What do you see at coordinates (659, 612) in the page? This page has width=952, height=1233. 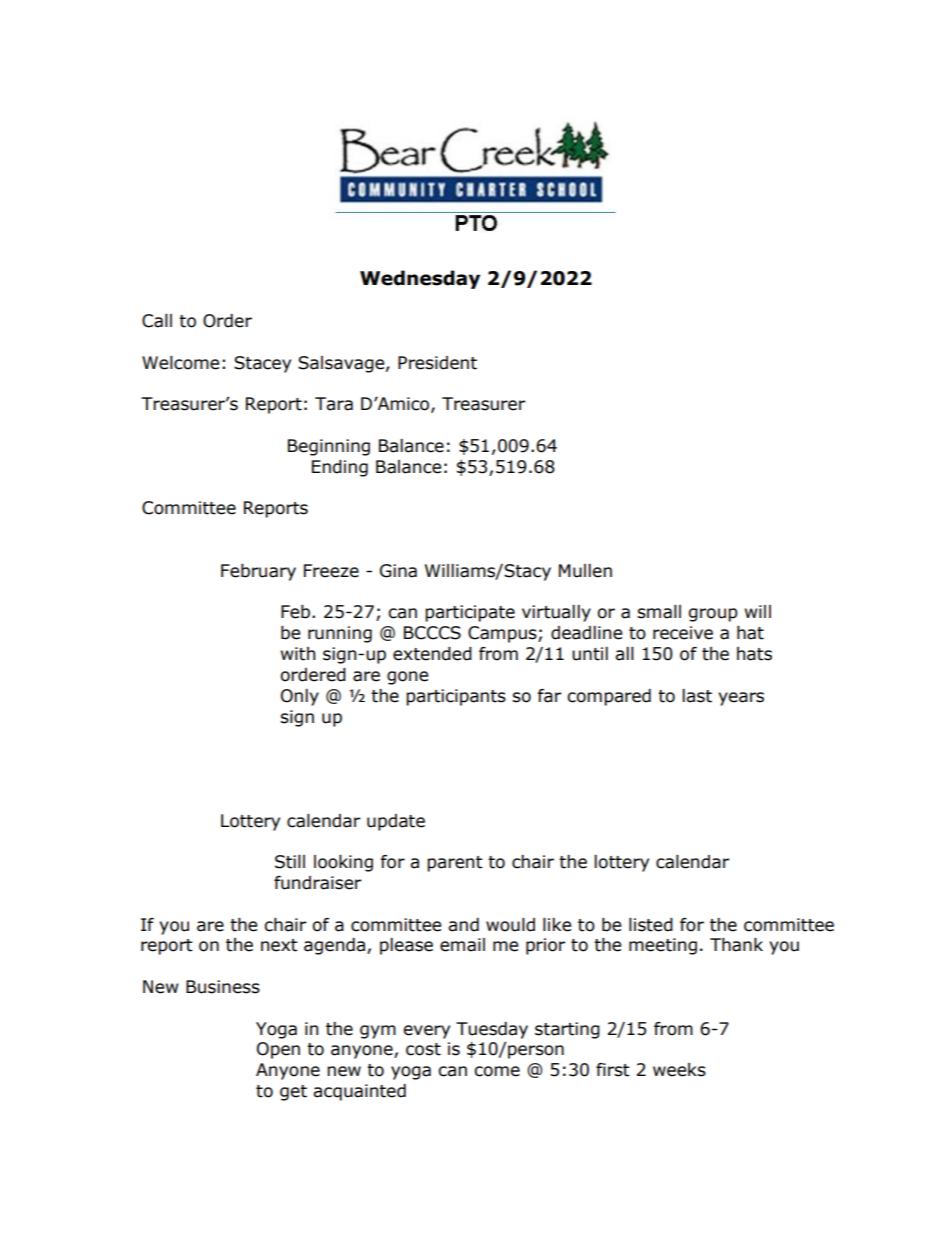 I see `small` at bounding box center [659, 612].
